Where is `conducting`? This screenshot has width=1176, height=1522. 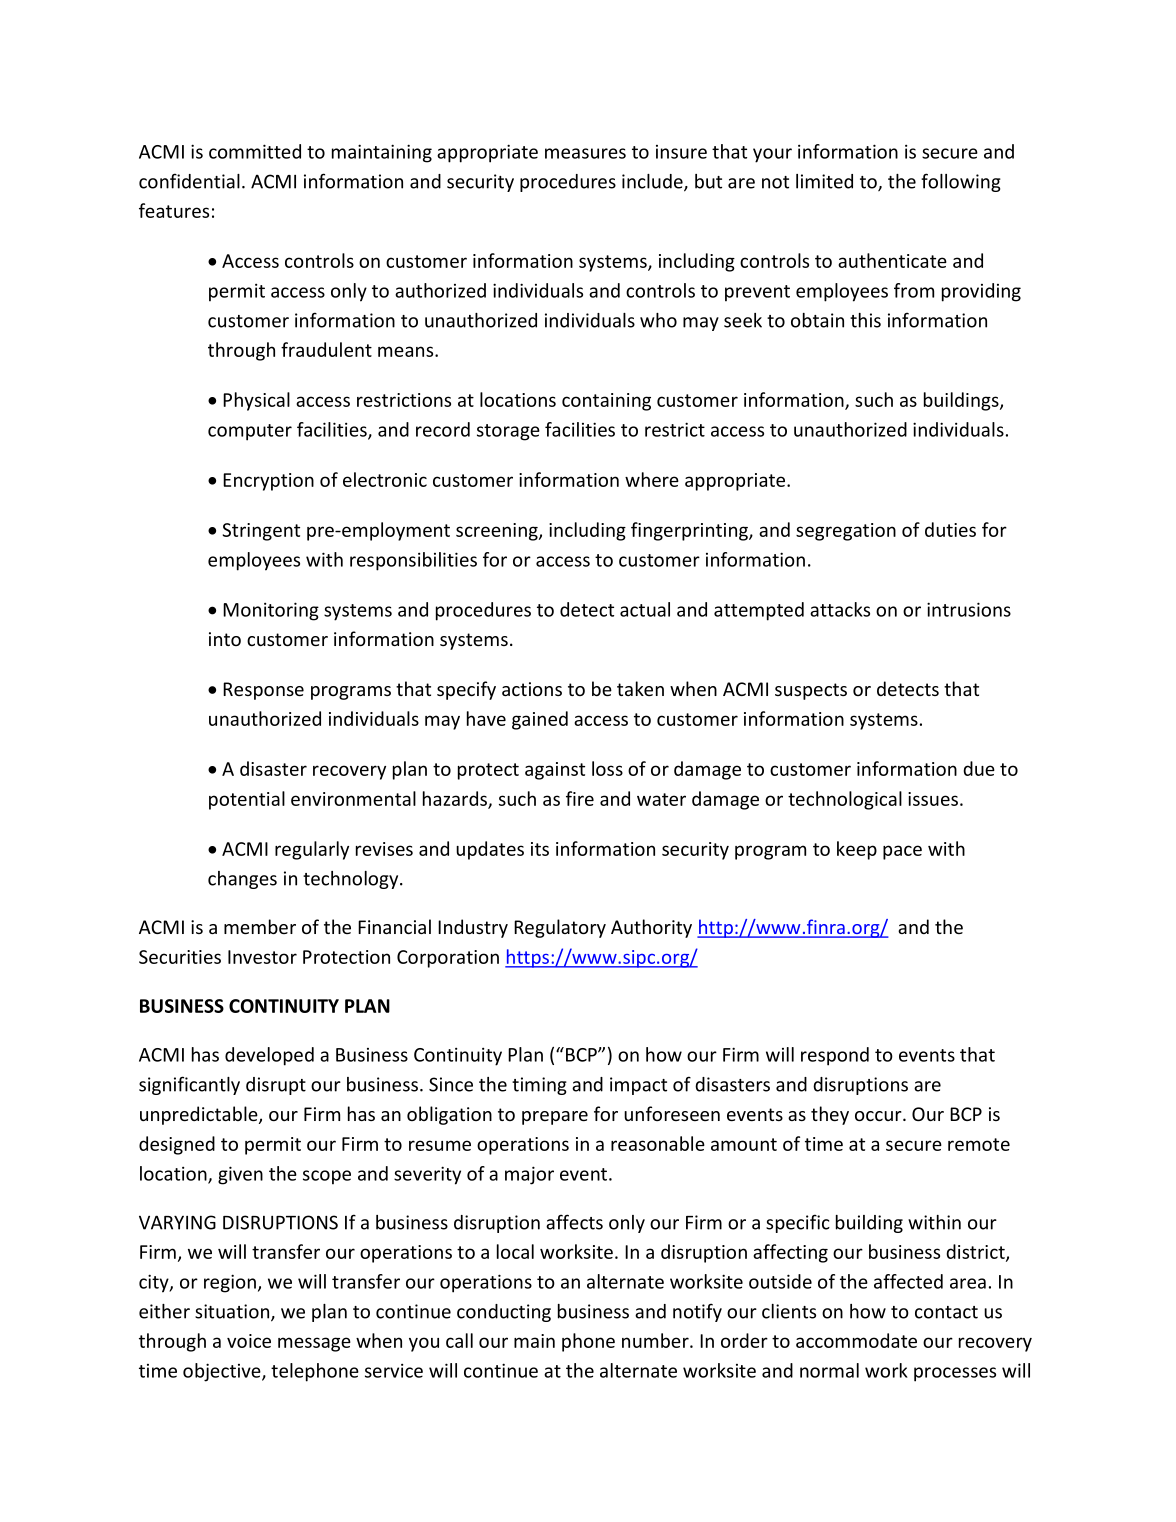
conducting is located at coordinates (504, 1313).
